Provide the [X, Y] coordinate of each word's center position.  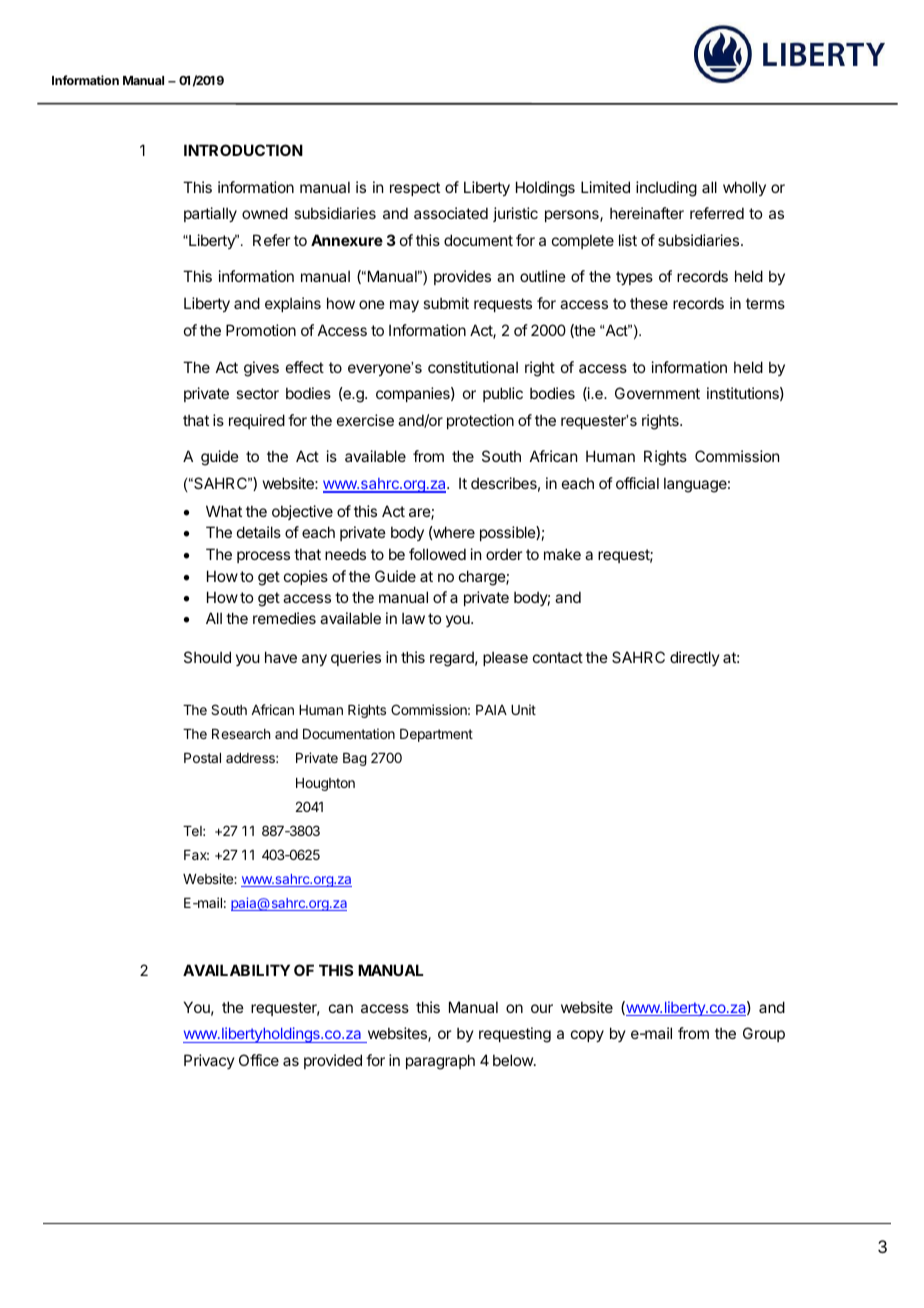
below [514, 1060]
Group [764, 1034]
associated [451, 213]
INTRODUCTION [243, 150]
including [666, 189]
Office [259, 1060]
